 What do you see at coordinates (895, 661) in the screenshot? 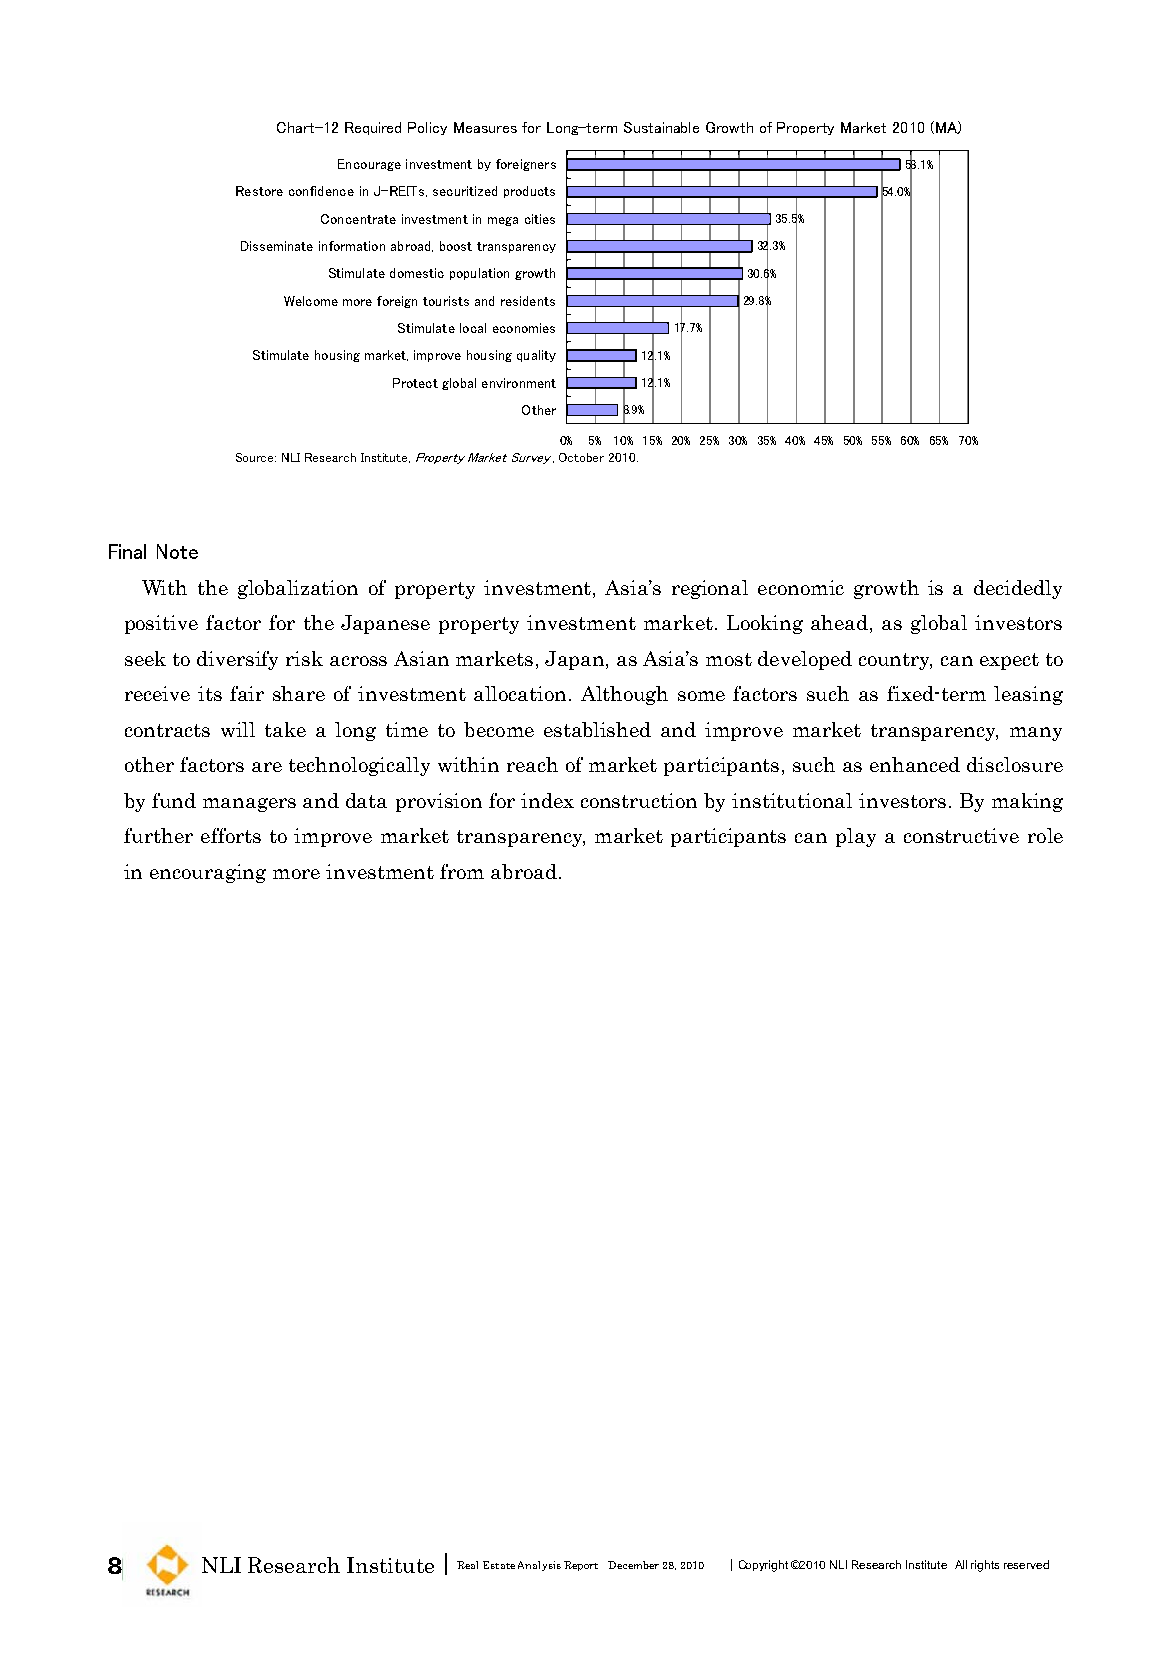
I see `country` at bounding box center [895, 661].
